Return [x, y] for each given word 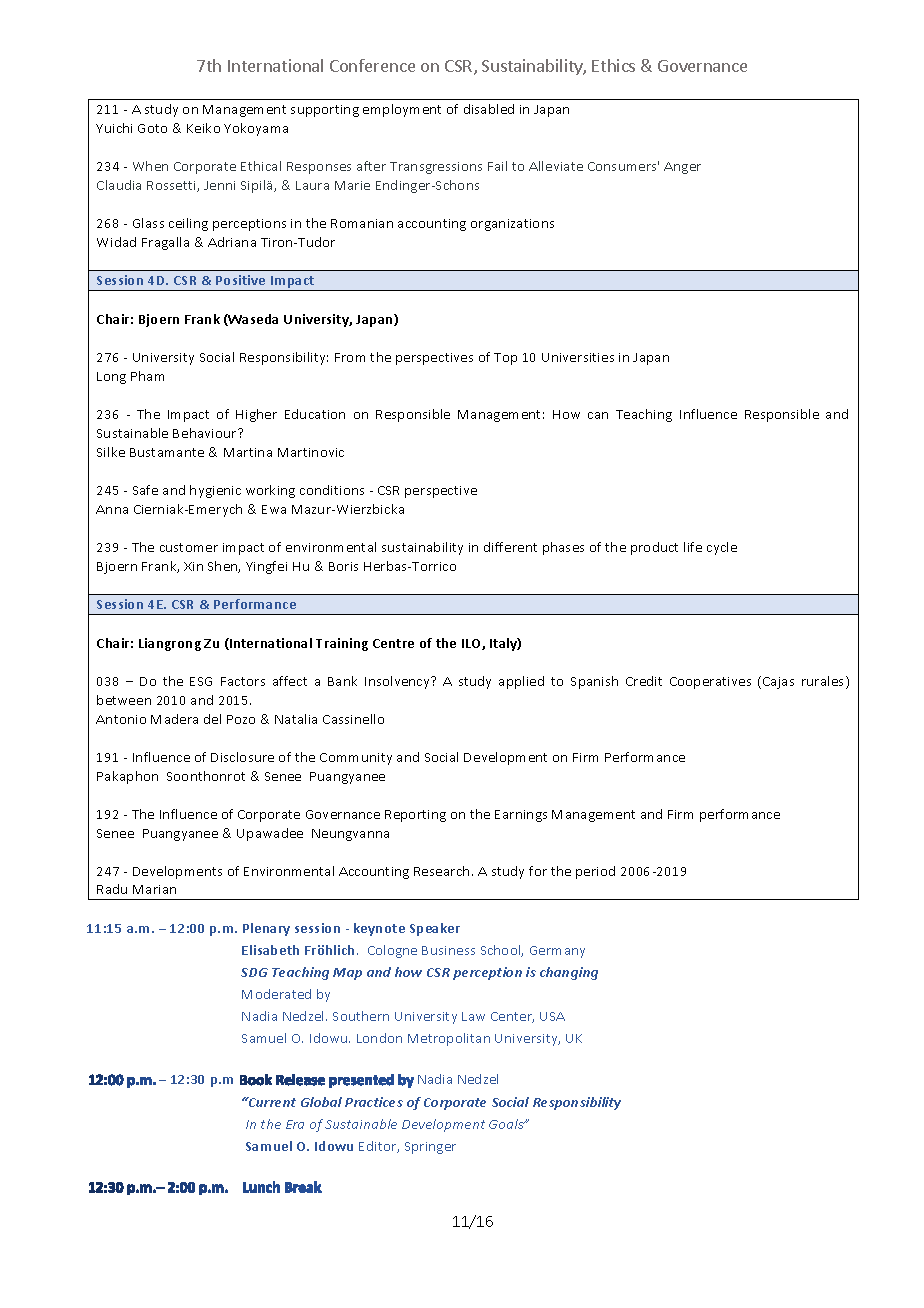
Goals [507, 1124]
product [654, 548]
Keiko [203, 128]
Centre [393, 643]
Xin [193, 566]
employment [402, 110]
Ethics [613, 65]
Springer [430, 1148]
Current [271, 1102]
